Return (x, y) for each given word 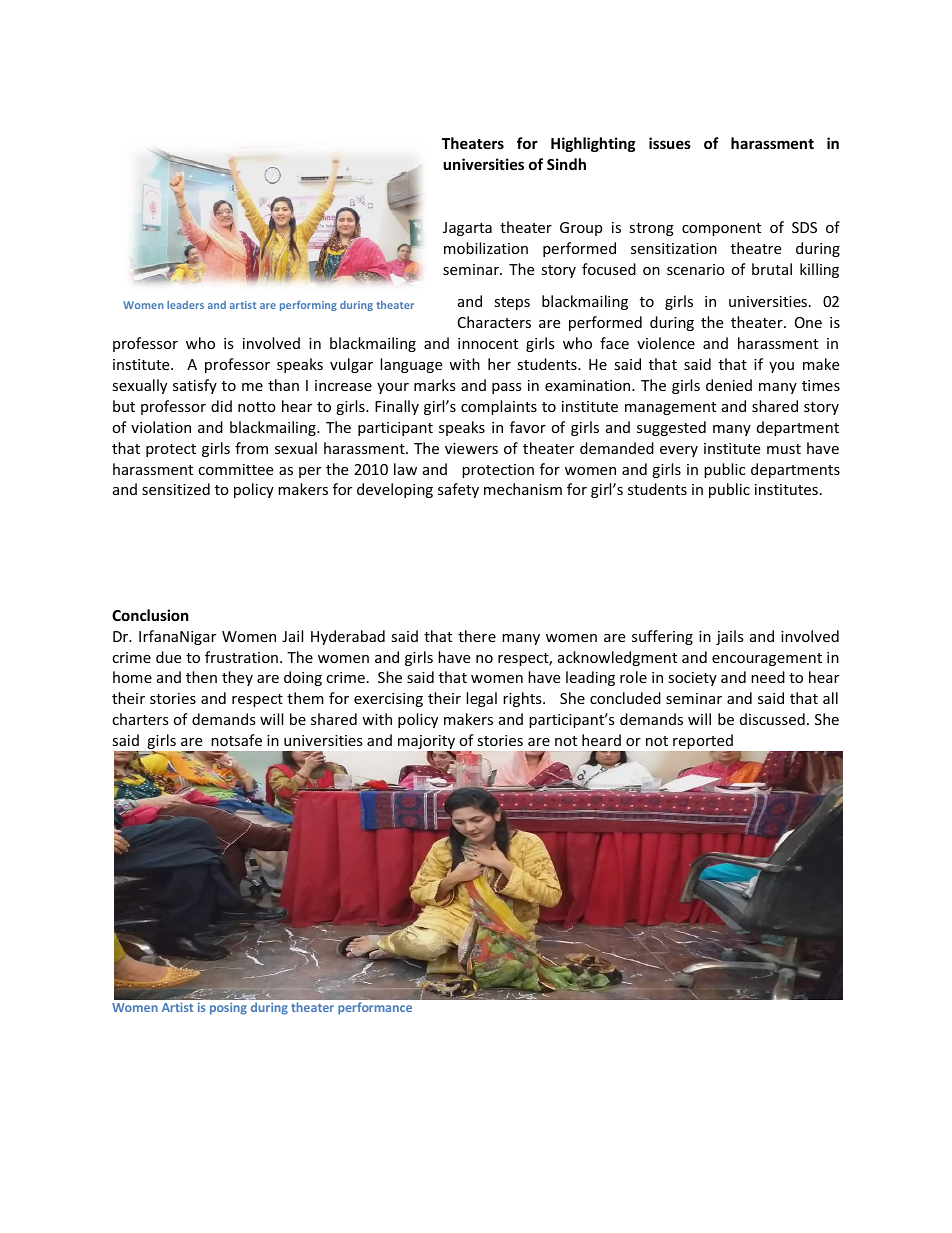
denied (729, 385)
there (477, 636)
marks (435, 385)
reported (704, 743)
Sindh (566, 164)
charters (140, 719)
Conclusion (150, 615)
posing (228, 1009)
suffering (662, 637)
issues (670, 143)
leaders (185, 305)
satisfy (195, 386)
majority (428, 743)
